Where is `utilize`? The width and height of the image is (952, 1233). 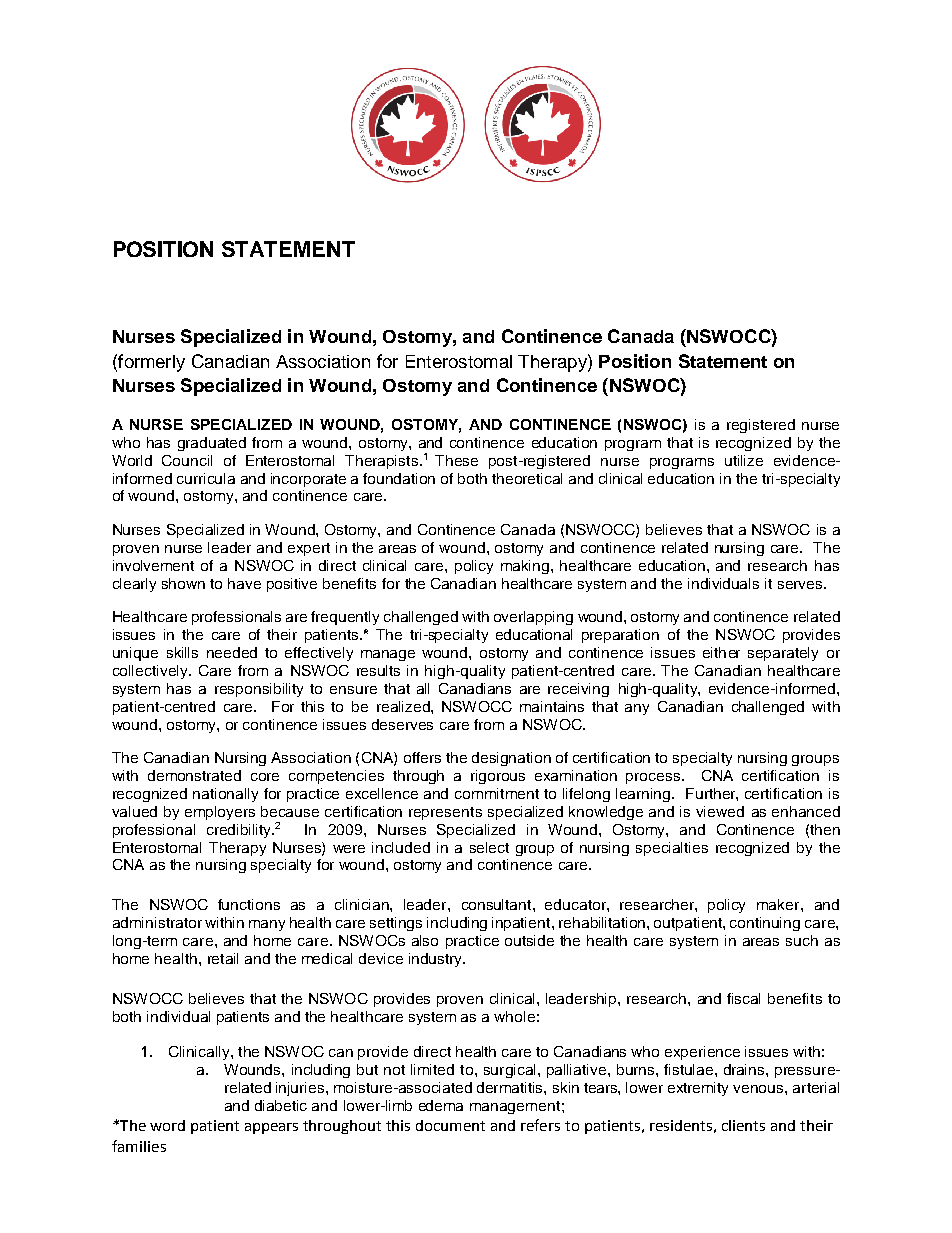 utilize is located at coordinates (744, 460).
